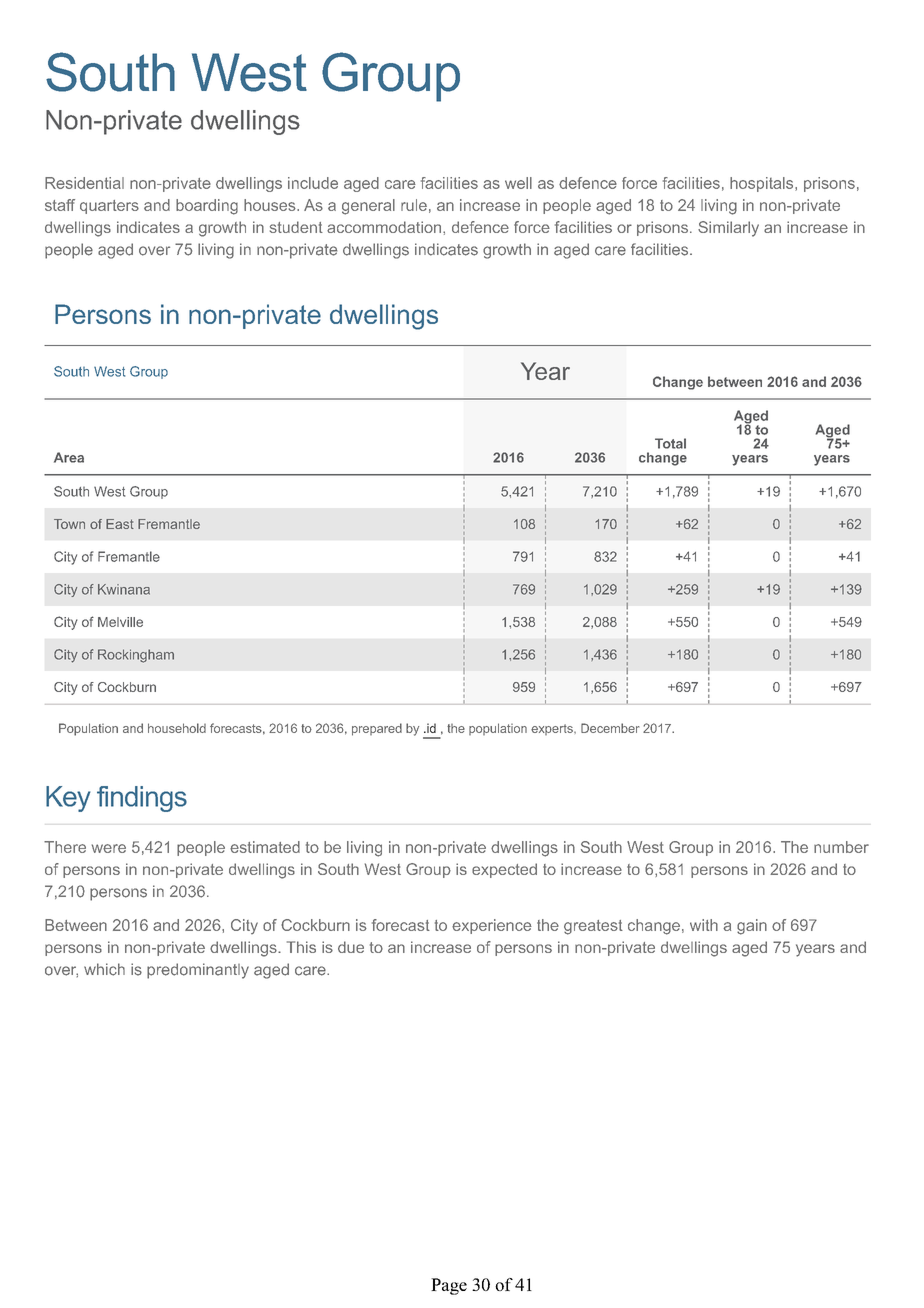  I want to click on gain, so click(752, 927).
